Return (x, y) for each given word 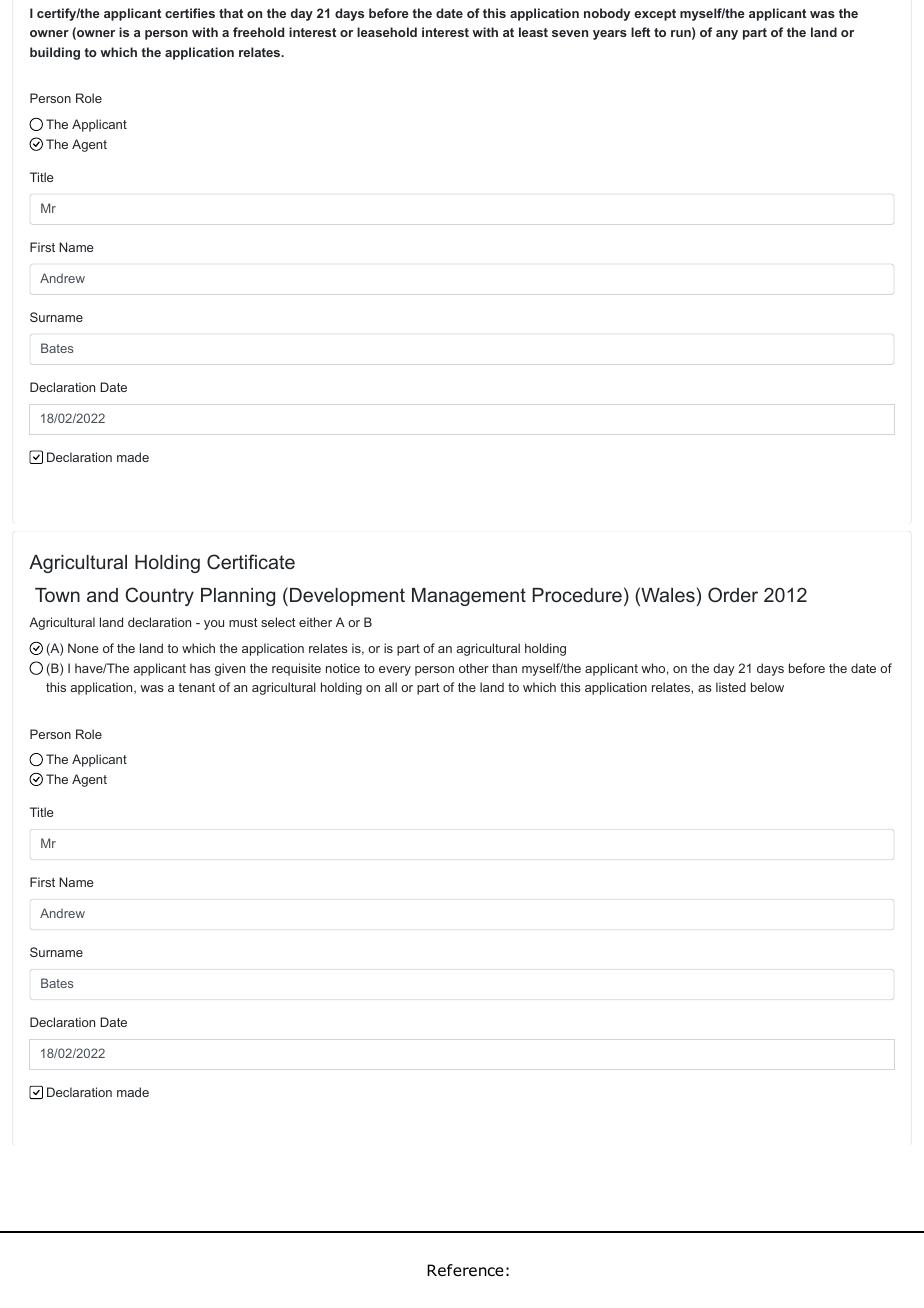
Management (469, 597)
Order (733, 594)
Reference (465, 1270)
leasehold (387, 32)
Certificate (251, 562)
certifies (190, 13)
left (640, 32)
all (391, 687)
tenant (197, 687)
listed (731, 687)
